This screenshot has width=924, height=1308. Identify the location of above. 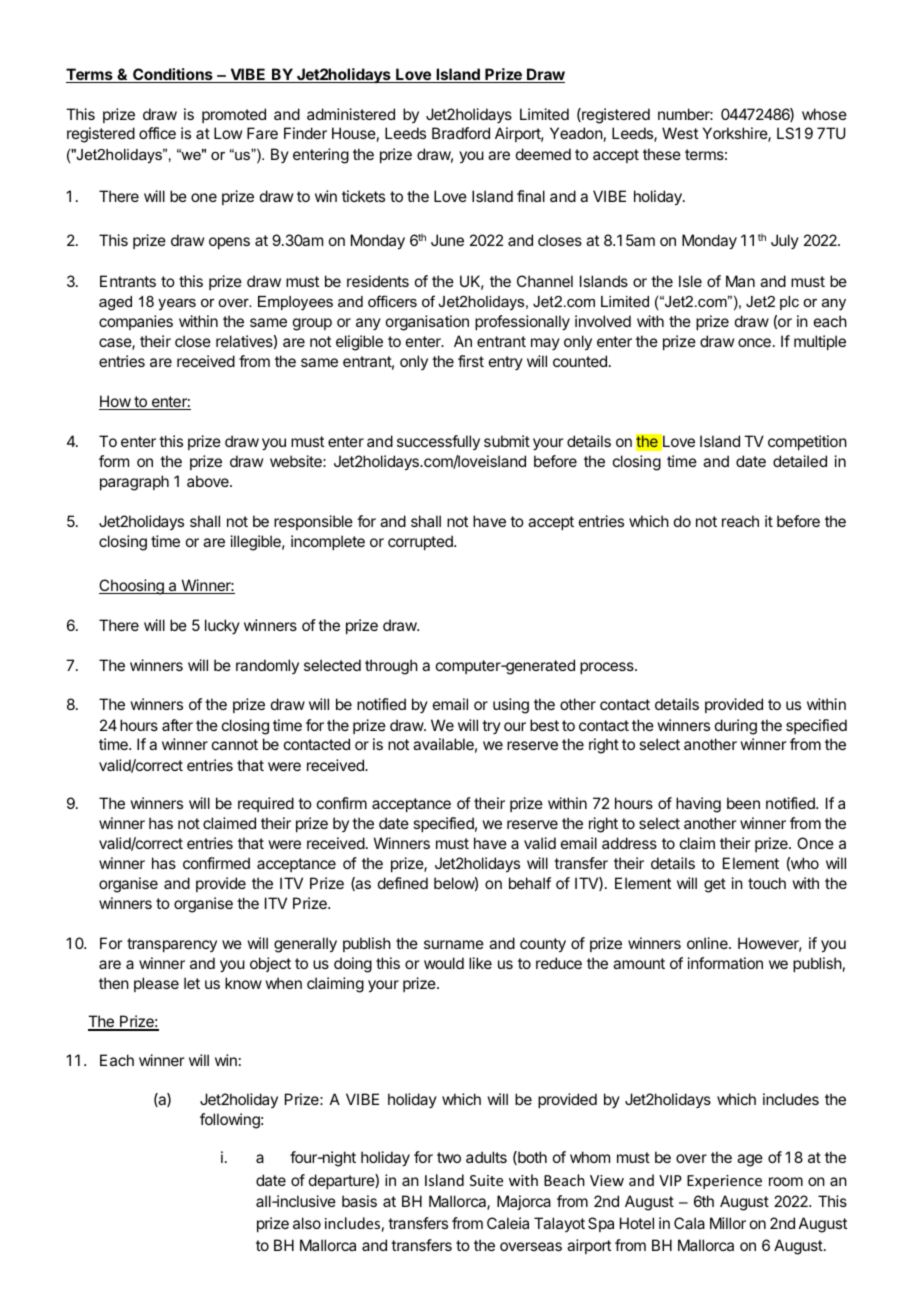
(209, 481).
